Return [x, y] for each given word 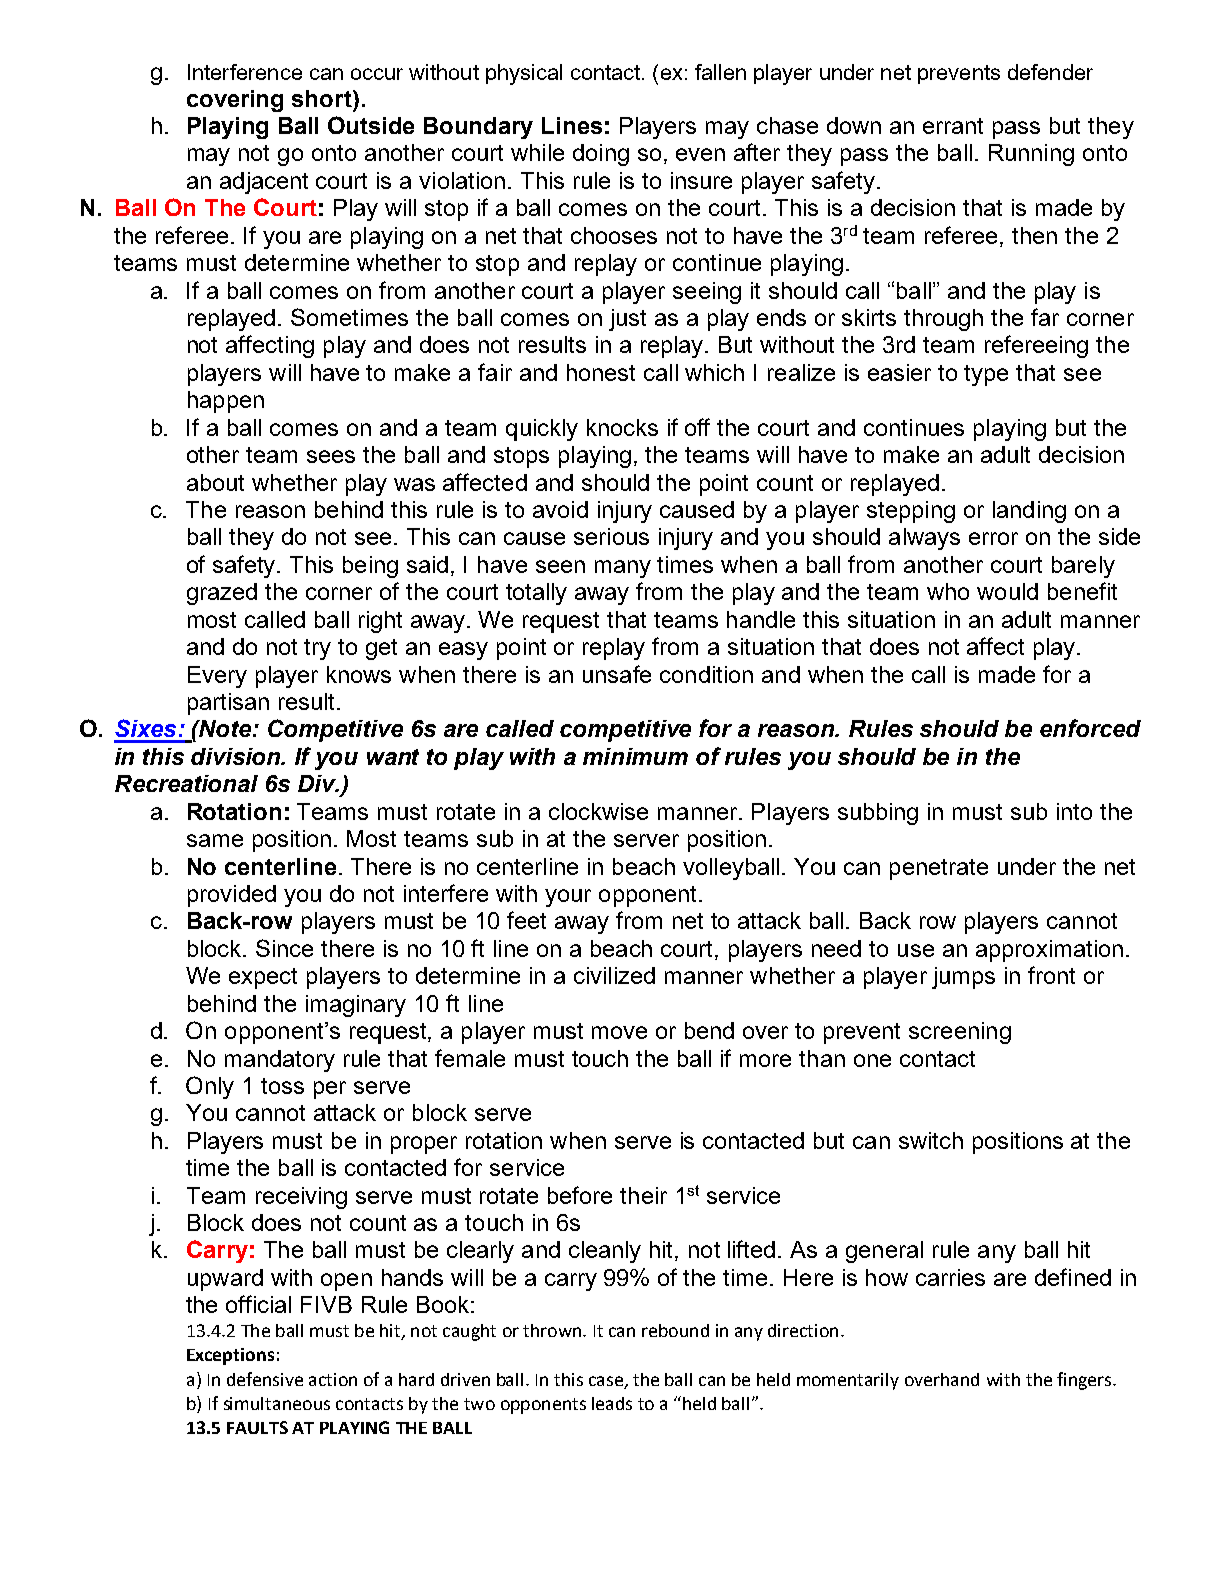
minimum [635, 756]
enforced [1090, 728]
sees [331, 456]
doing [601, 155]
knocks [622, 427]
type [986, 375]
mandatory [280, 1061]
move [619, 1032]
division [237, 756]
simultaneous [277, 1403]
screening [960, 1033]
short [323, 98]
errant [953, 126]
